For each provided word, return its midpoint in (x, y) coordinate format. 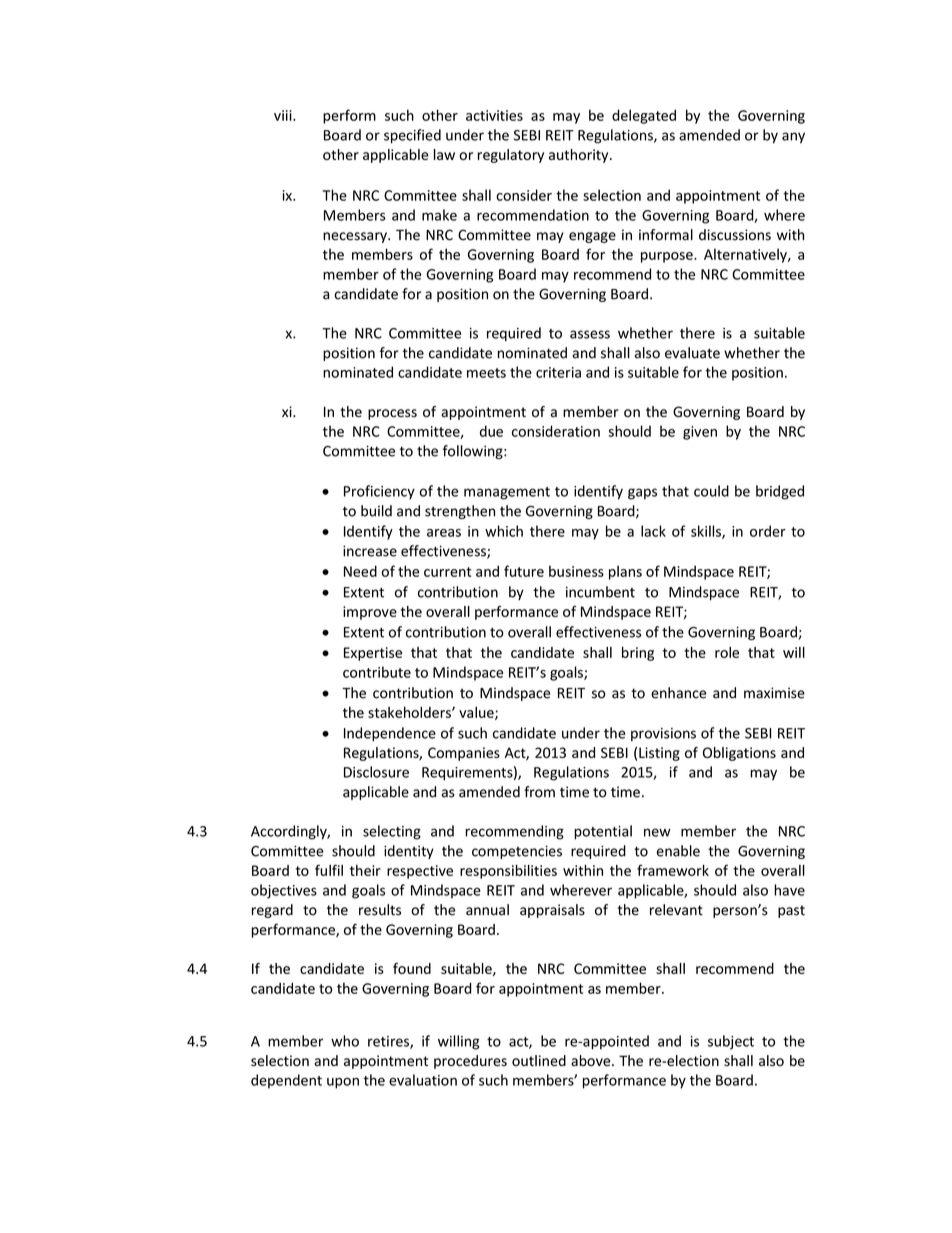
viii (284, 115)
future (524, 571)
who (345, 1041)
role (727, 652)
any (793, 137)
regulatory (511, 156)
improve (370, 613)
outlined (539, 1061)
